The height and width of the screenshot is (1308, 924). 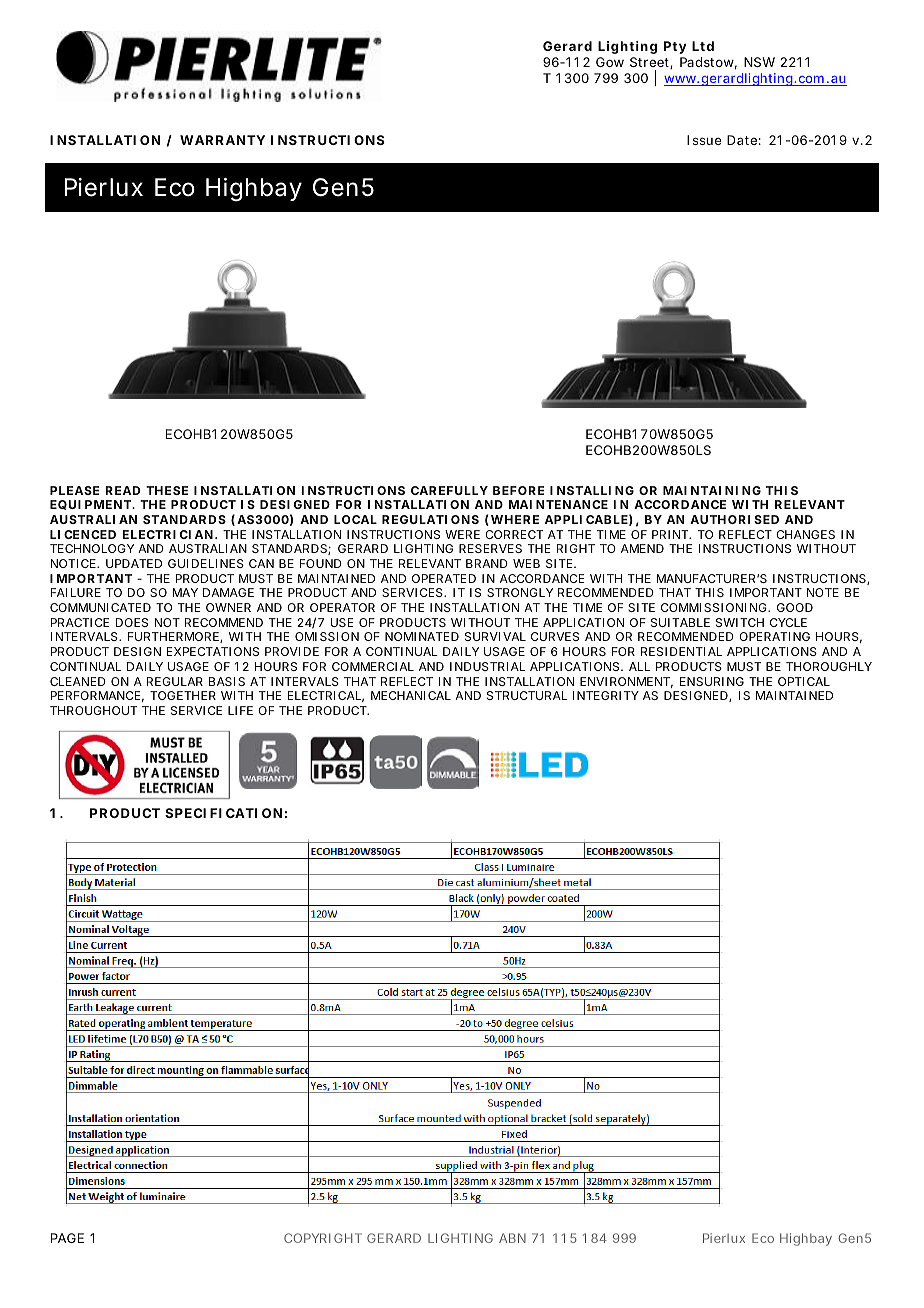 I want to click on WARRANTY, so click(x=222, y=140).
